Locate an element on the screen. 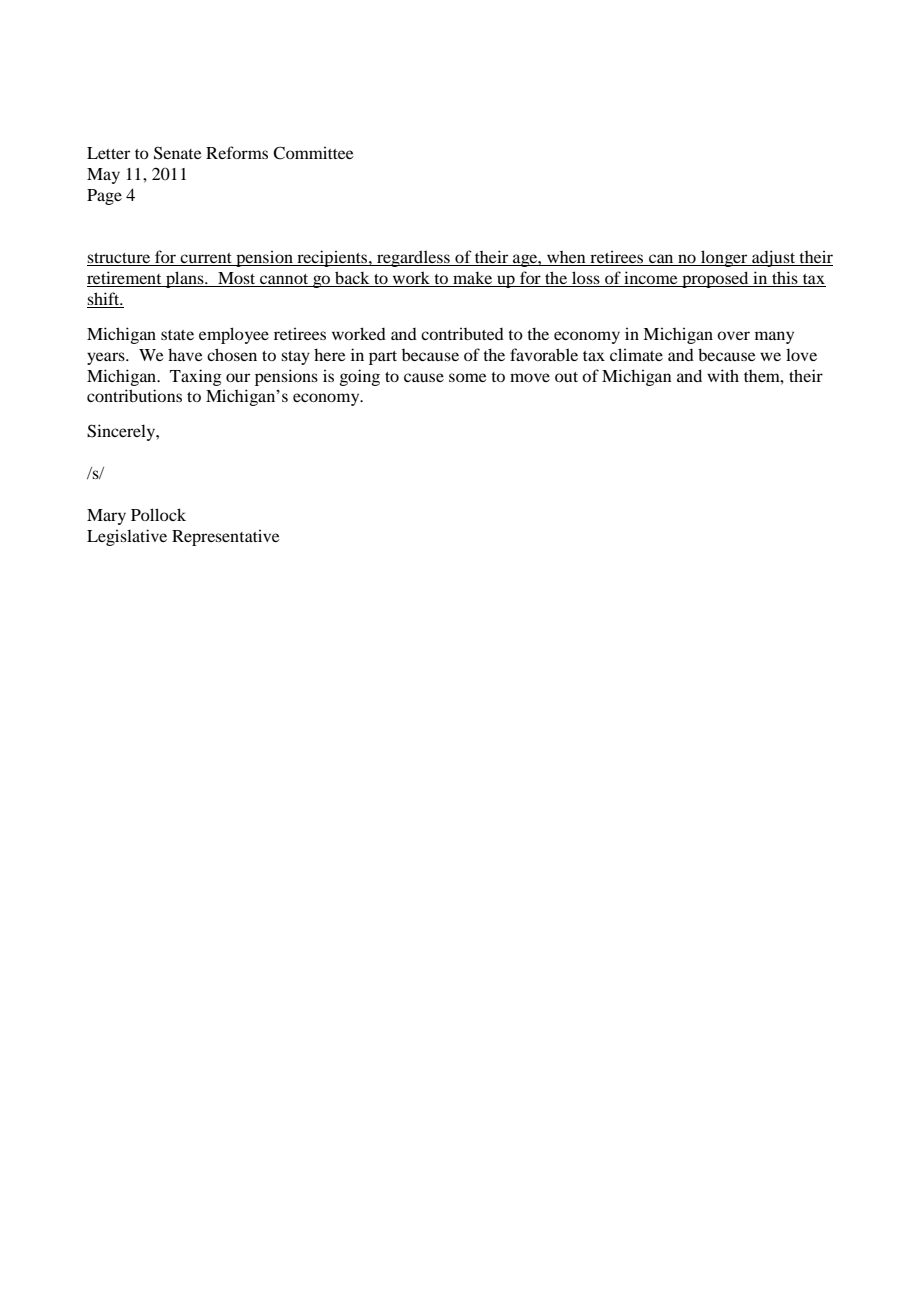  with is located at coordinates (723, 375).
